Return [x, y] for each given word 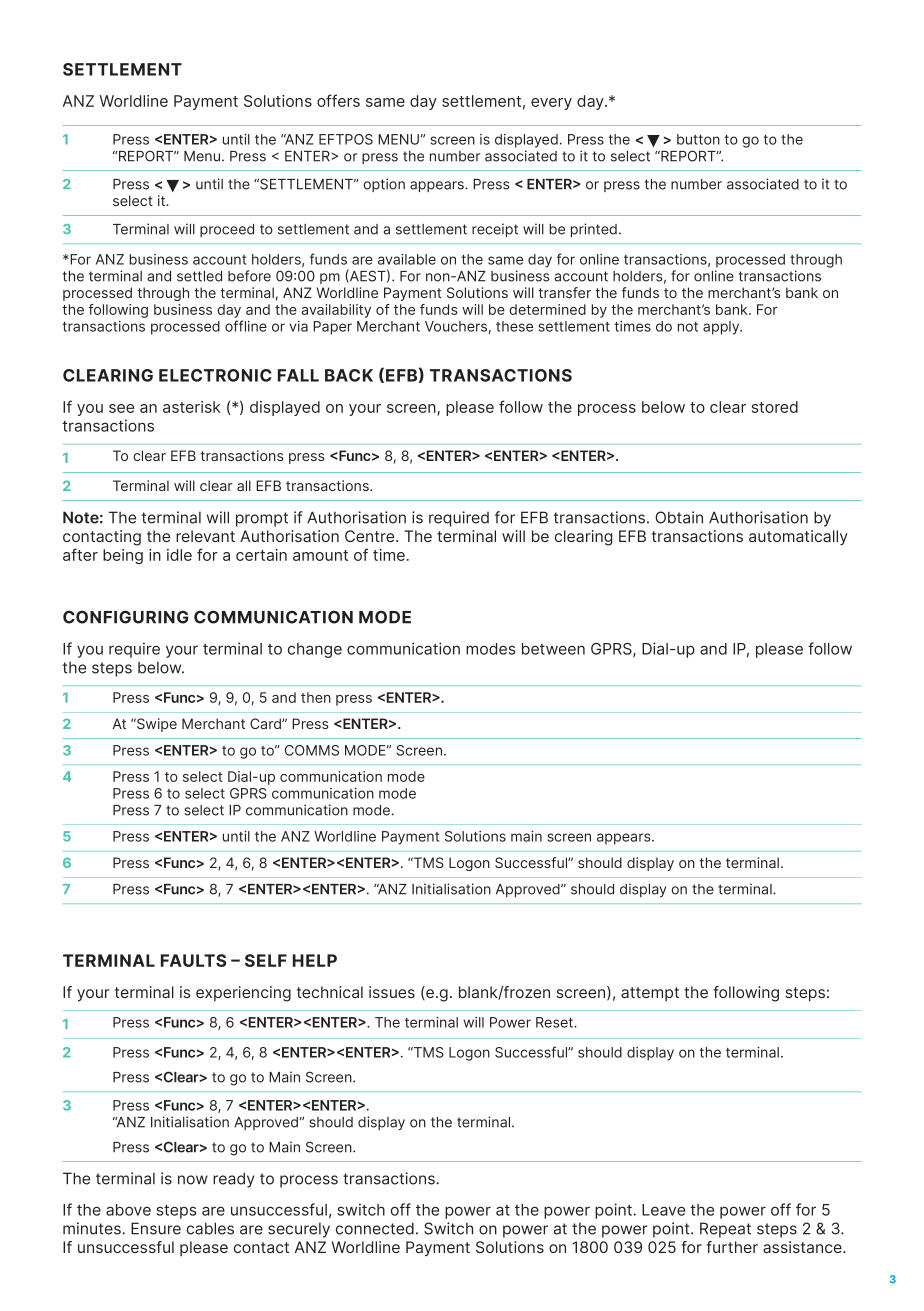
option [384, 185]
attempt [650, 994]
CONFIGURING [126, 617]
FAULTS [193, 960]
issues [392, 992]
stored [775, 407]
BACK [349, 375]
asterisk [192, 407]
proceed [227, 230]
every [551, 104]
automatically [798, 537]
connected [375, 1228]
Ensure [156, 1228]
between [553, 649]
